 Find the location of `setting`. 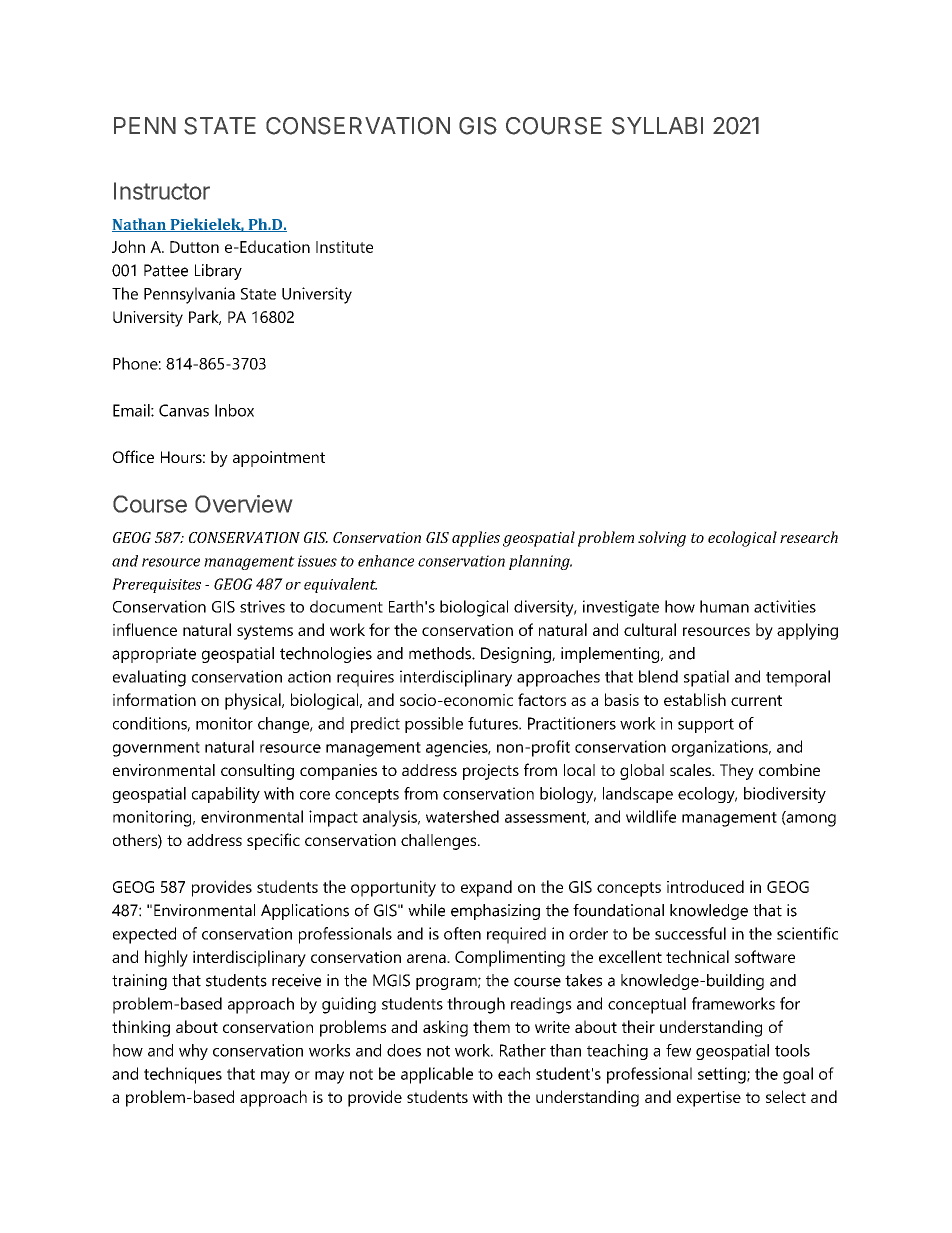

setting is located at coordinates (723, 1075).
